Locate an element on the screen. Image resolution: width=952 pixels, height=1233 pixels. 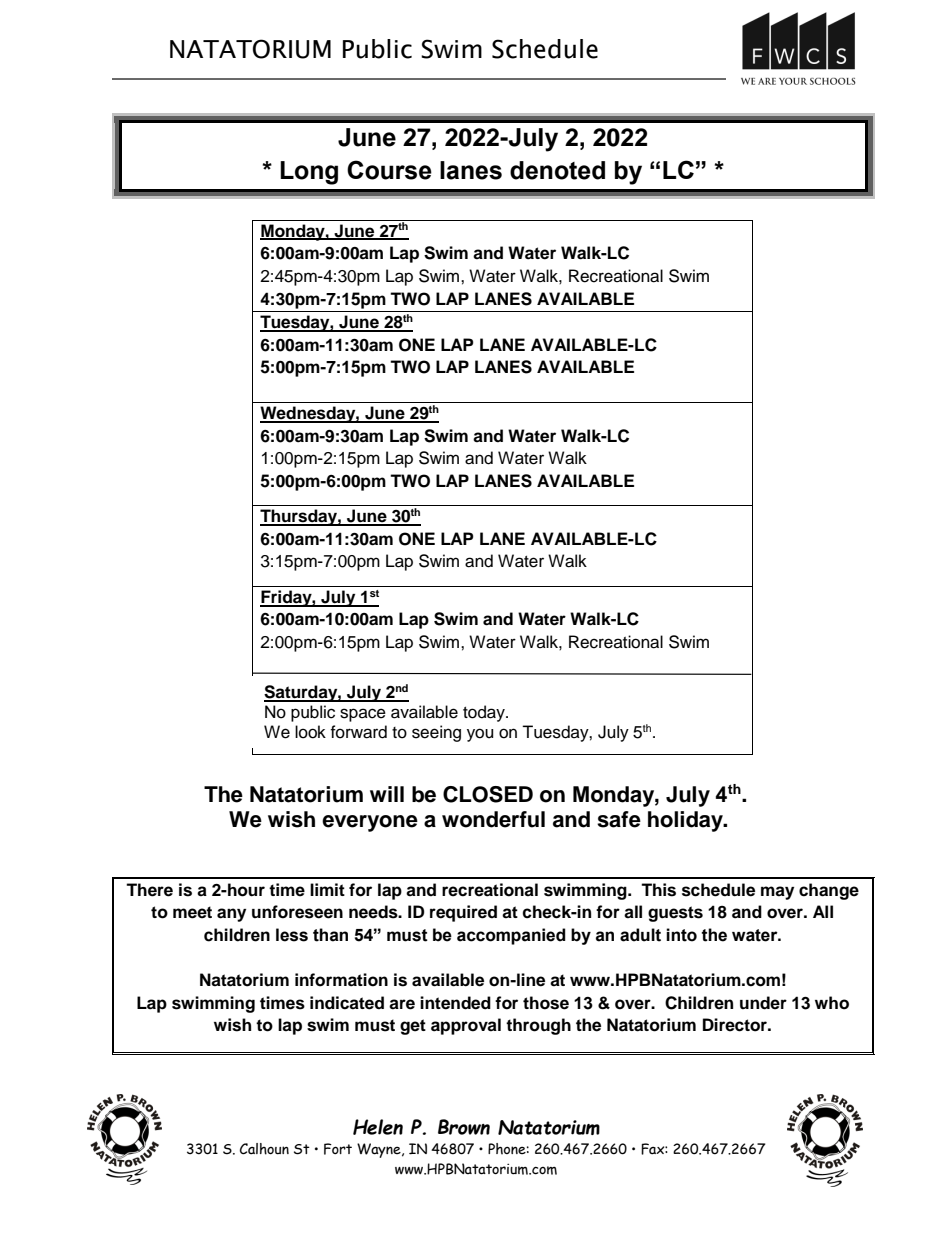
There is located at coordinates (149, 890).
